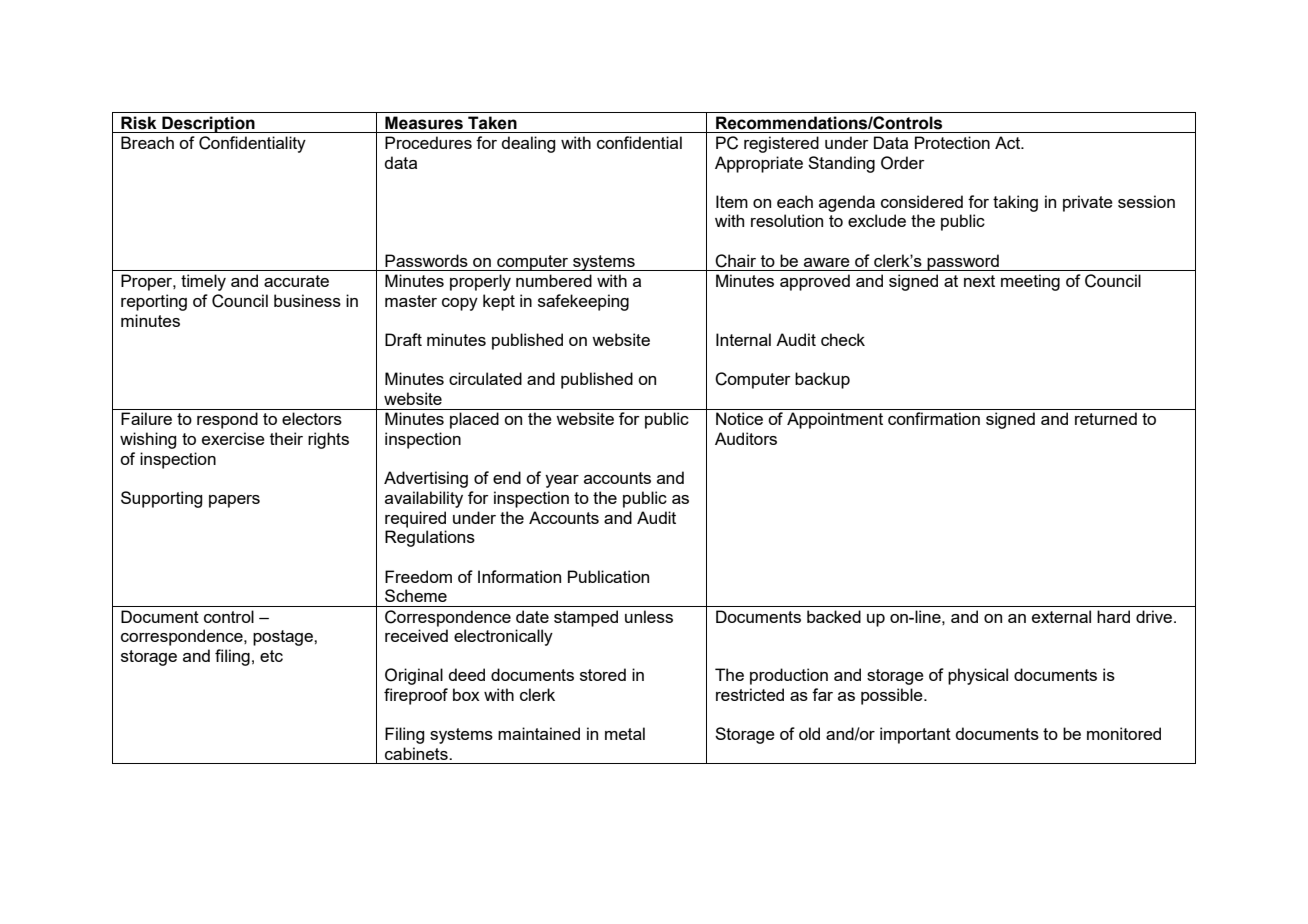 The image size is (1308, 924). I want to click on dealing, so click(528, 144).
